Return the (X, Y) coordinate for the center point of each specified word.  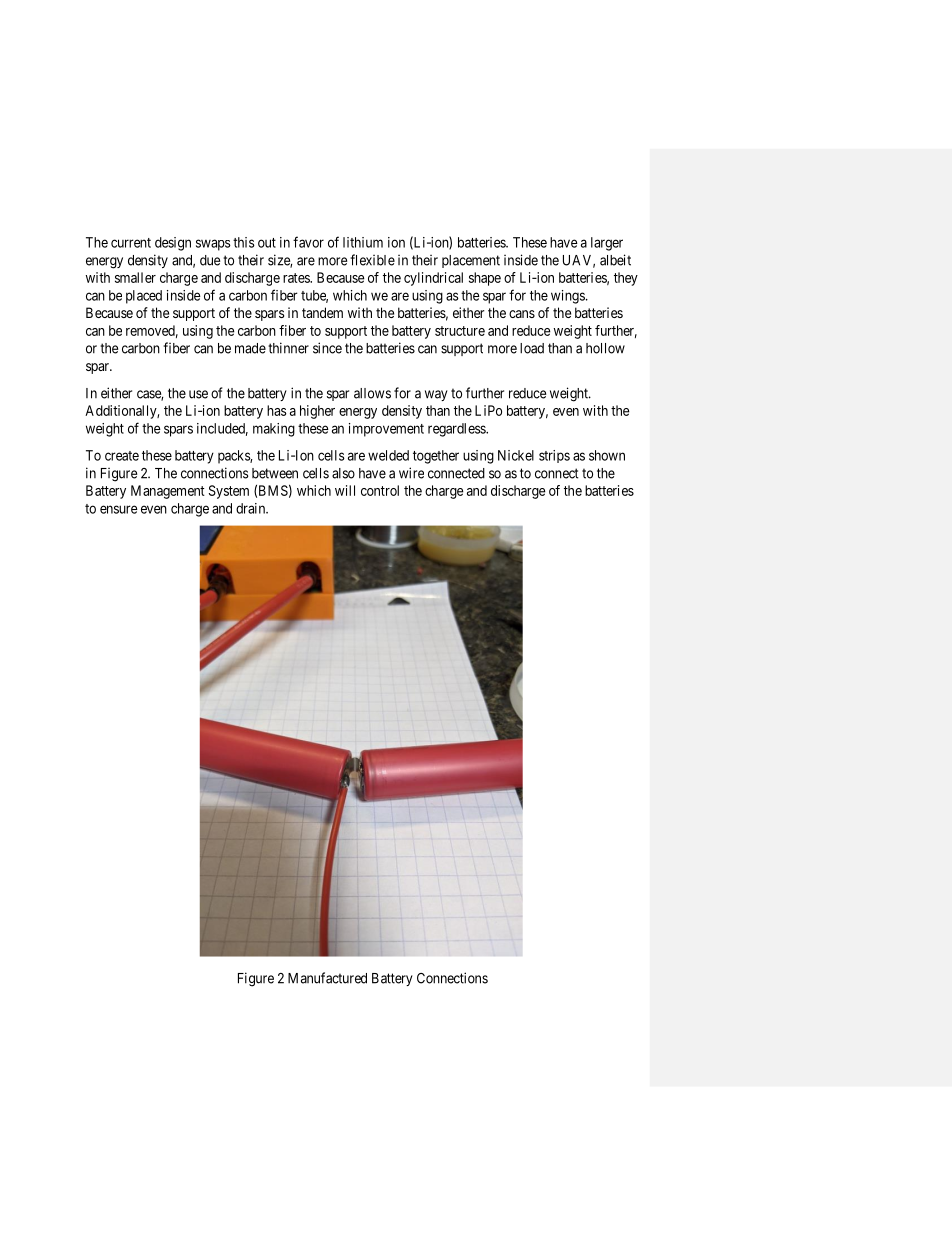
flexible (372, 260)
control (380, 490)
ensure (119, 509)
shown (607, 455)
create (122, 456)
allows (372, 393)
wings (568, 297)
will (345, 490)
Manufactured (327, 978)
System (229, 492)
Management (168, 492)
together (436, 457)
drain (252, 508)
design (173, 244)
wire (411, 473)
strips (554, 456)
